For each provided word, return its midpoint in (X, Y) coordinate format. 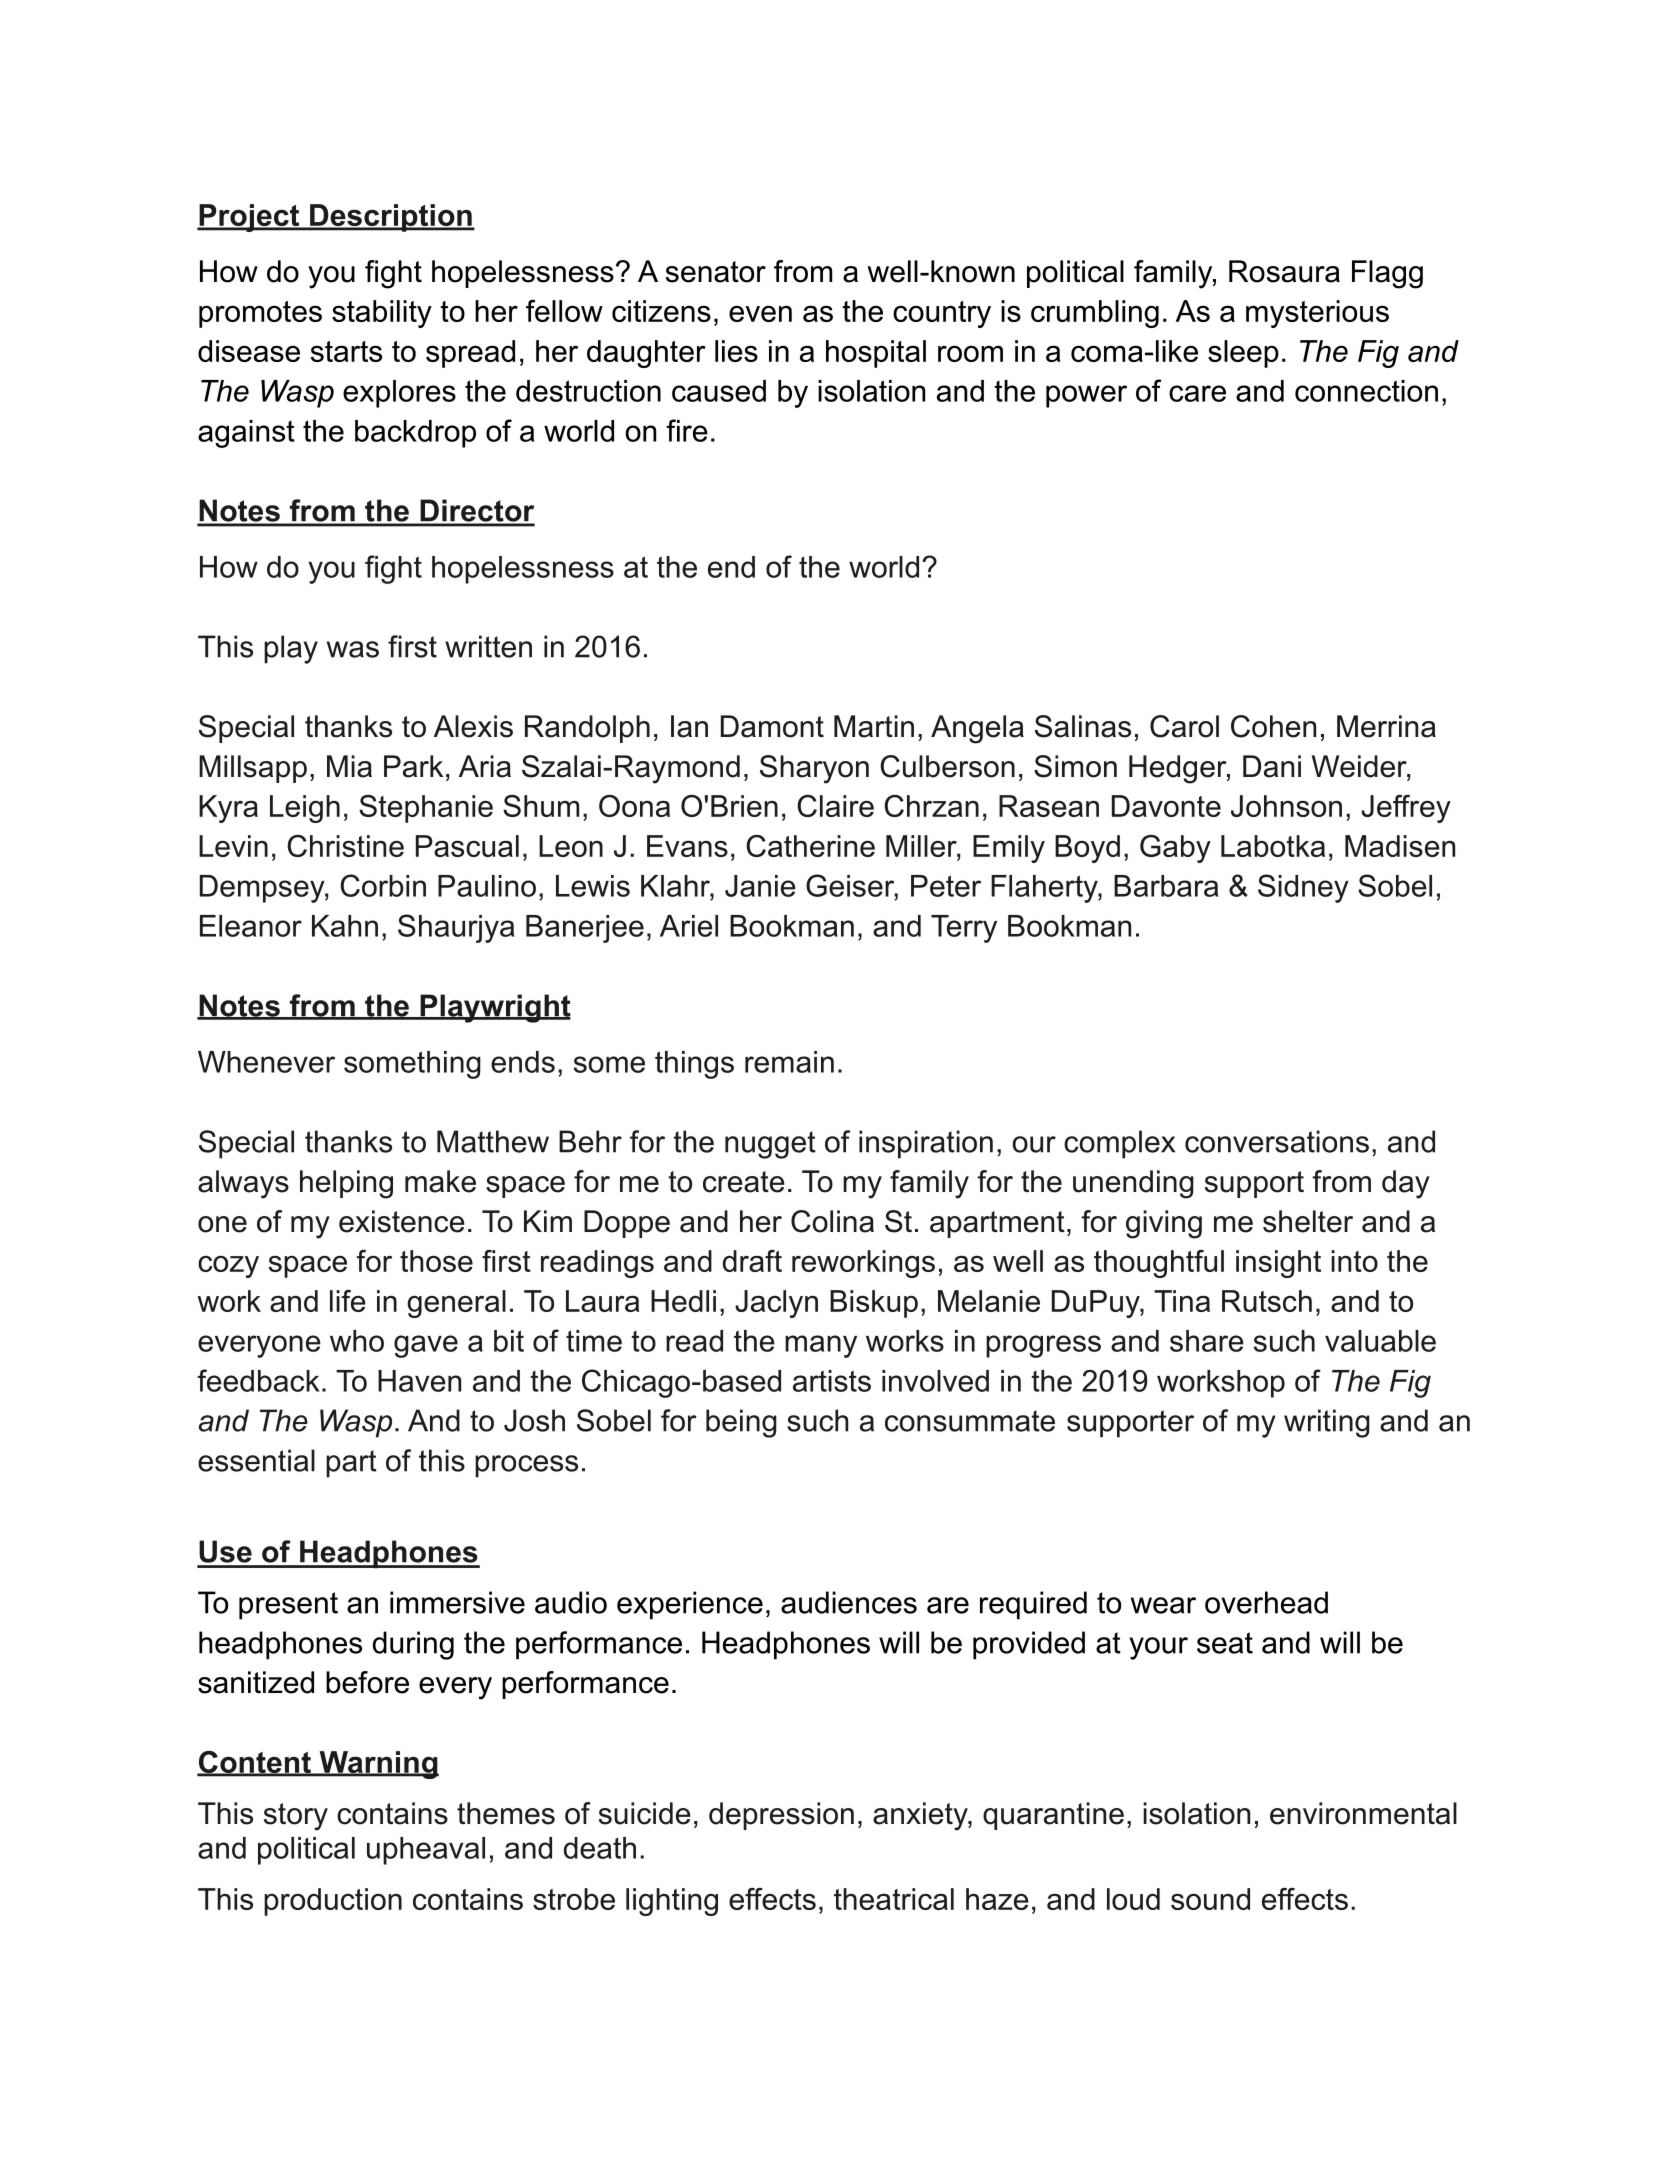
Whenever (266, 1062)
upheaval (426, 1851)
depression (781, 1816)
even (760, 313)
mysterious (1317, 314)
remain (789, 1062)
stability (382, 314)
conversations (1277, 1141)
